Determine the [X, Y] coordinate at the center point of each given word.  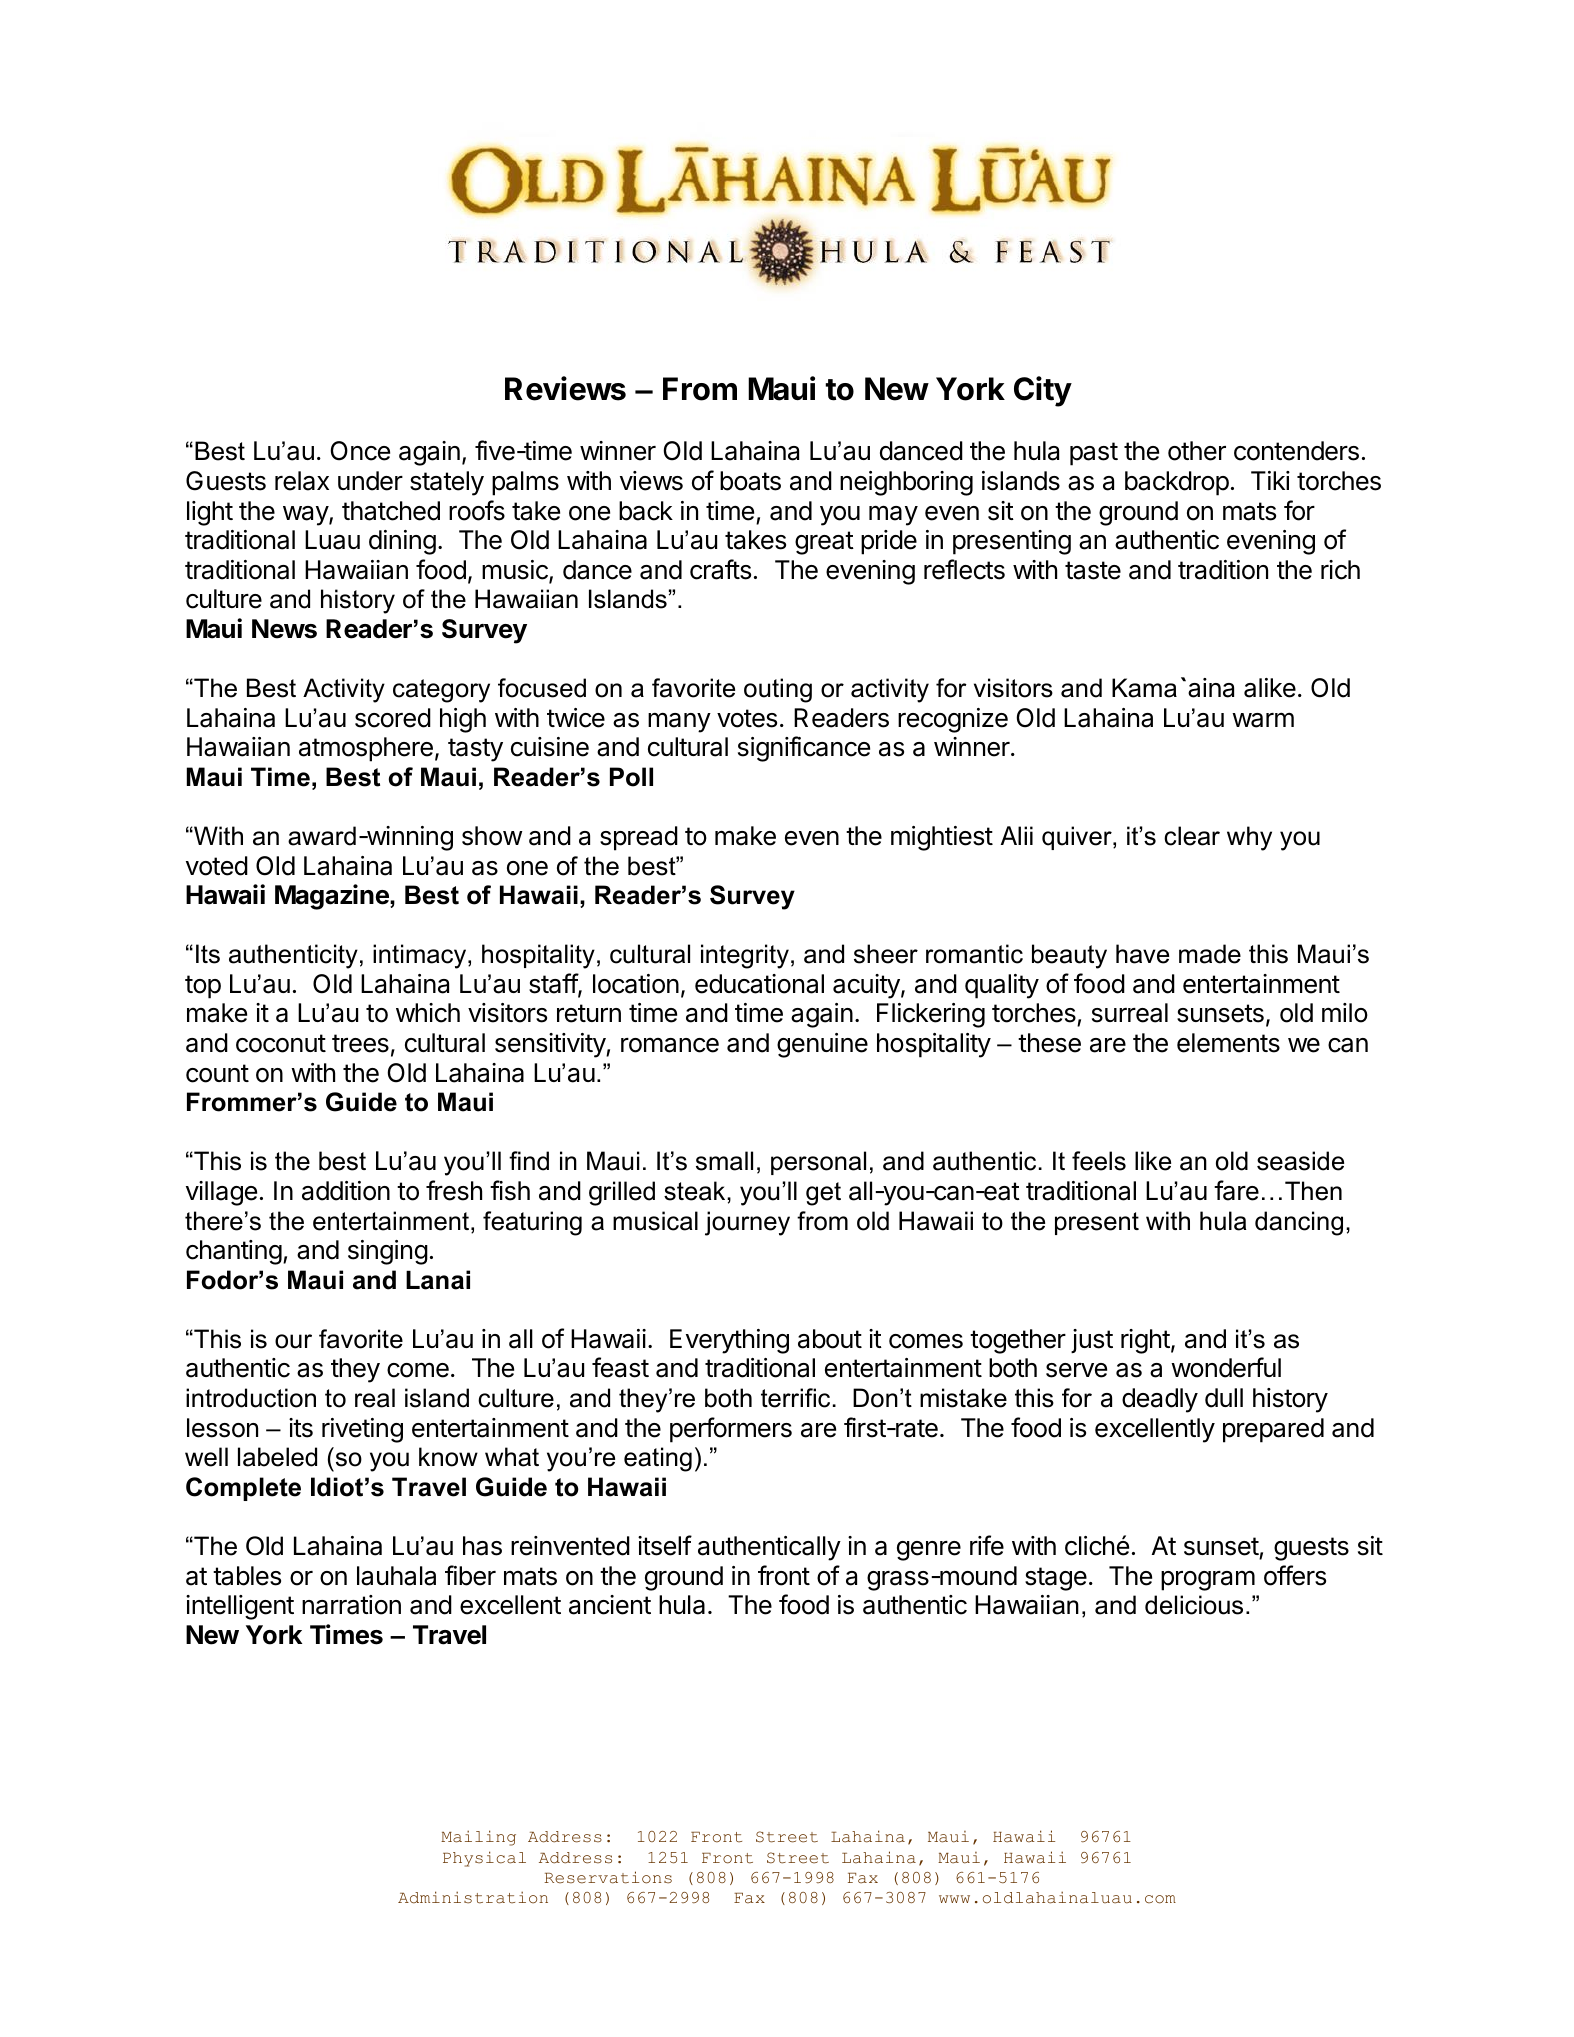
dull [1224, 1398]
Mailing [478, 1838]
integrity [745, 956]
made [1210, 954]
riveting [362, 1430]
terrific [795, 1398]
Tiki [1270, 480]
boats [750, 481]
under [370, 481]
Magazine [333, 897]
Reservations [608, 1877]
